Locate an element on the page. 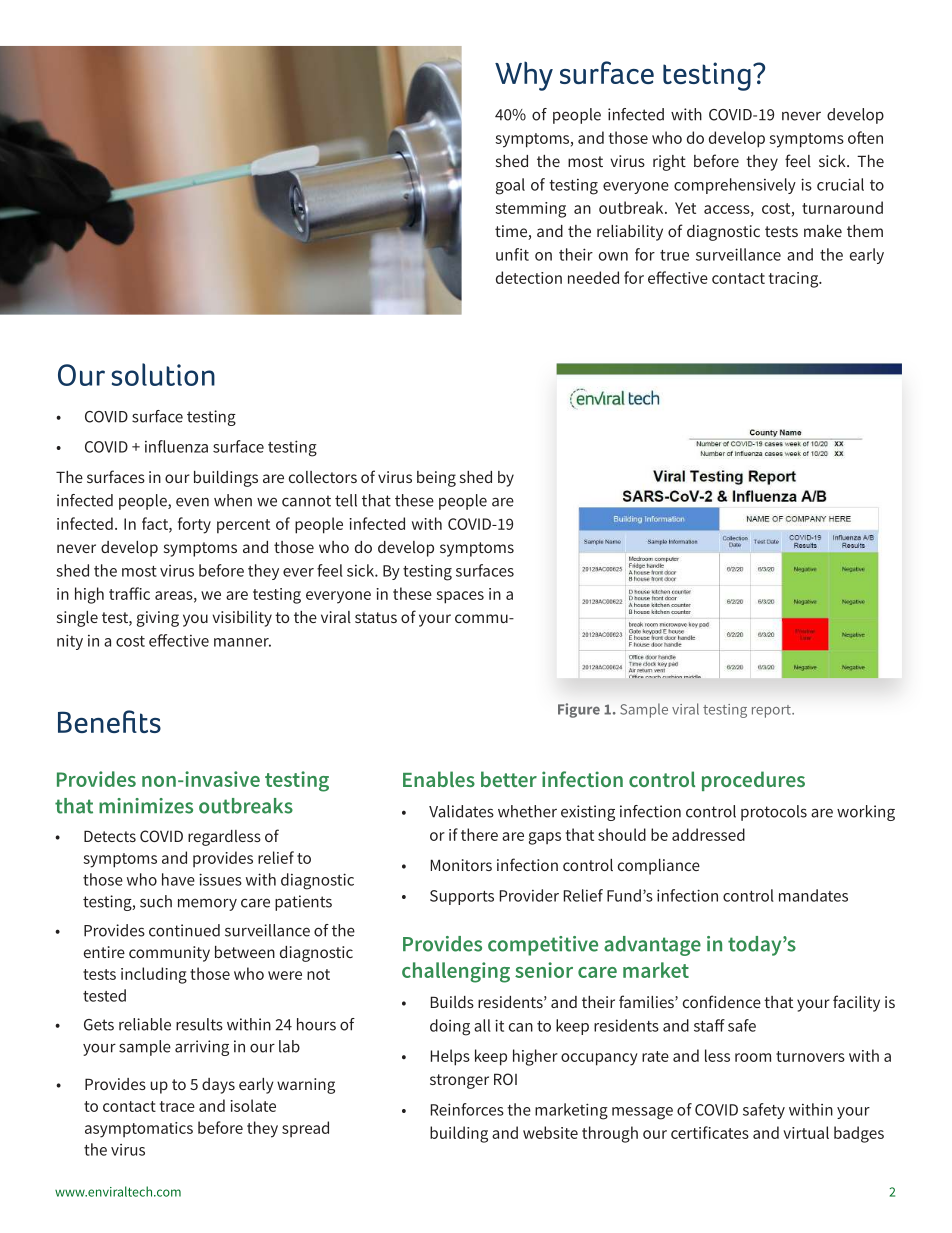 This image has height=1233, width=952. trace is located at coordinates (177, 1106).
